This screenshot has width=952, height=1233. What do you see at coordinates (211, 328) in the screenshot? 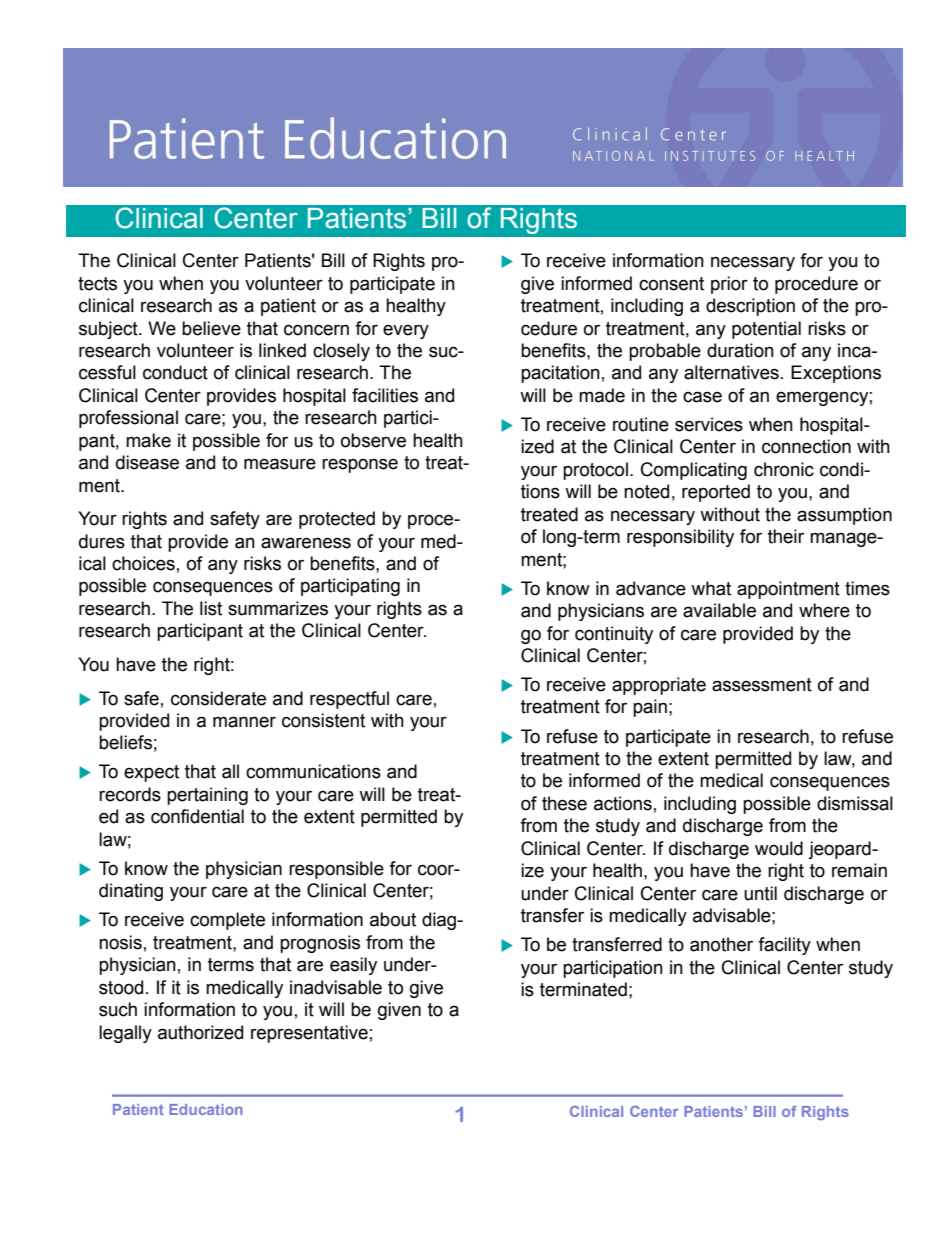
I see `believe` at bounding box center [211, 328].
